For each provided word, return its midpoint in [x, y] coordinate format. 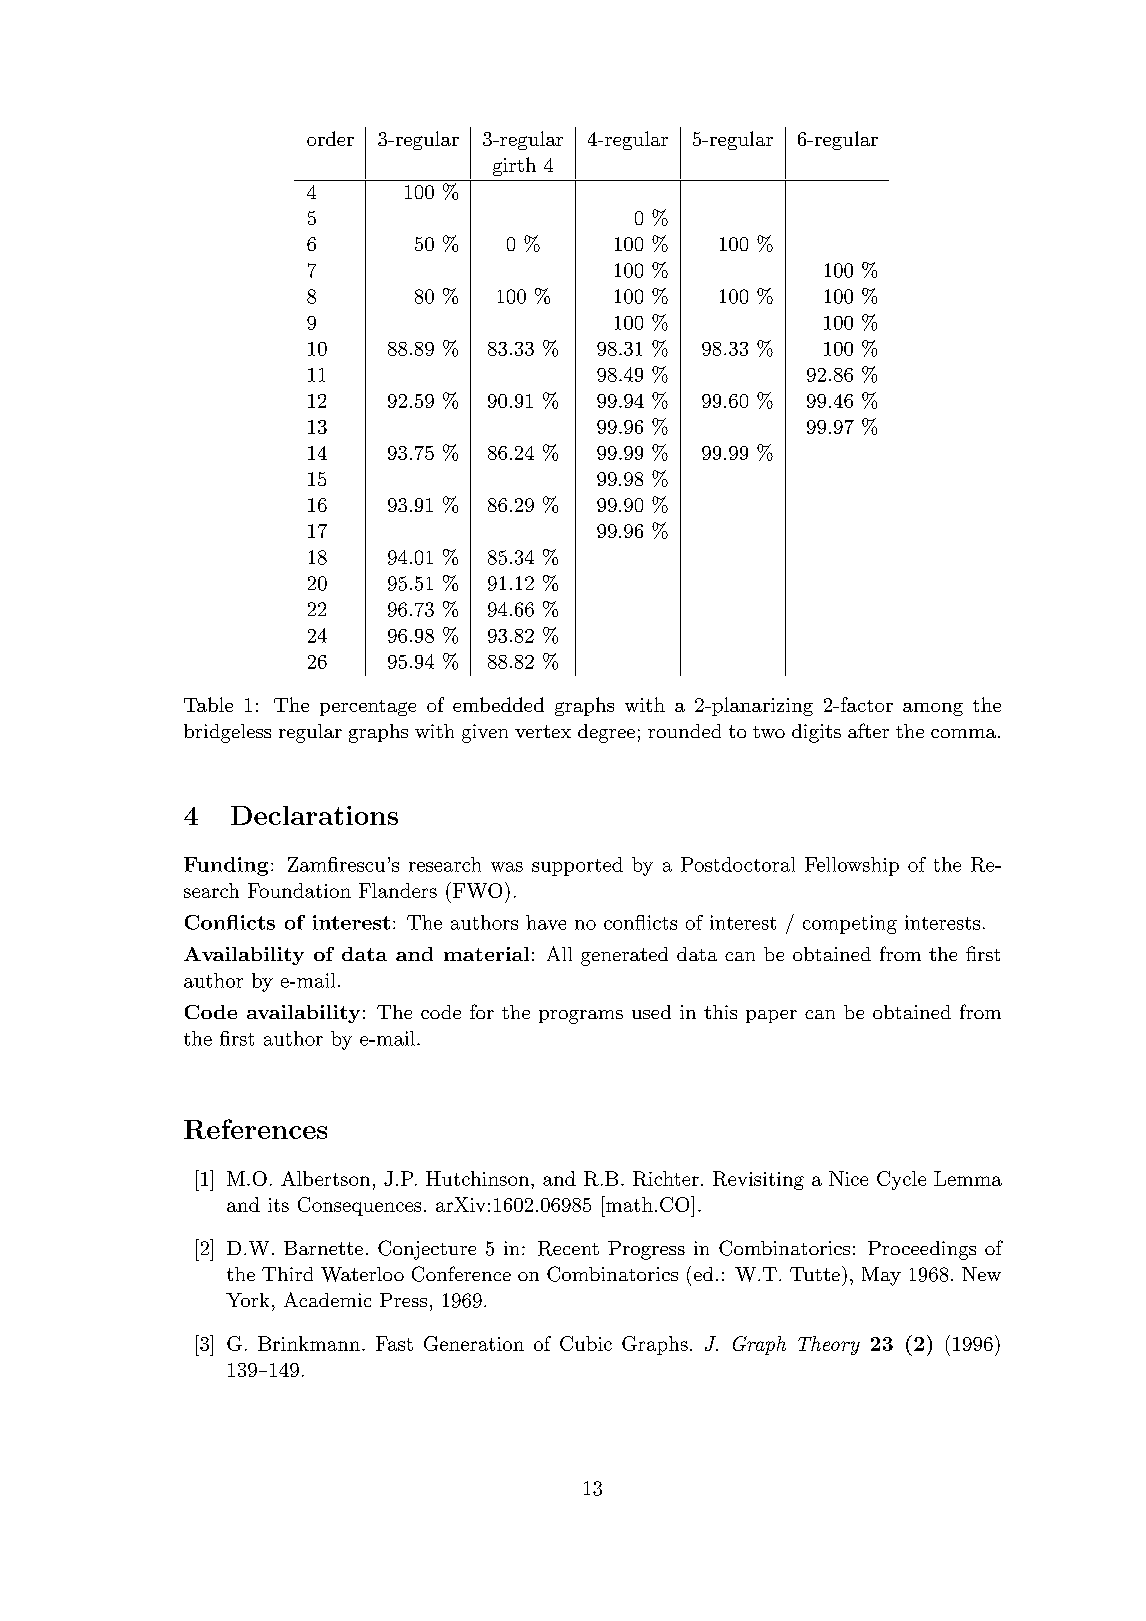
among [933, 709]
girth [514, 166]
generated [624, 956]
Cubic [586, 1343]
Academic [327, 1299]
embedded [498, 704]
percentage [368, 708]
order [330, 138]
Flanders [398, 890]
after [868, 730]
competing [850, 924]
